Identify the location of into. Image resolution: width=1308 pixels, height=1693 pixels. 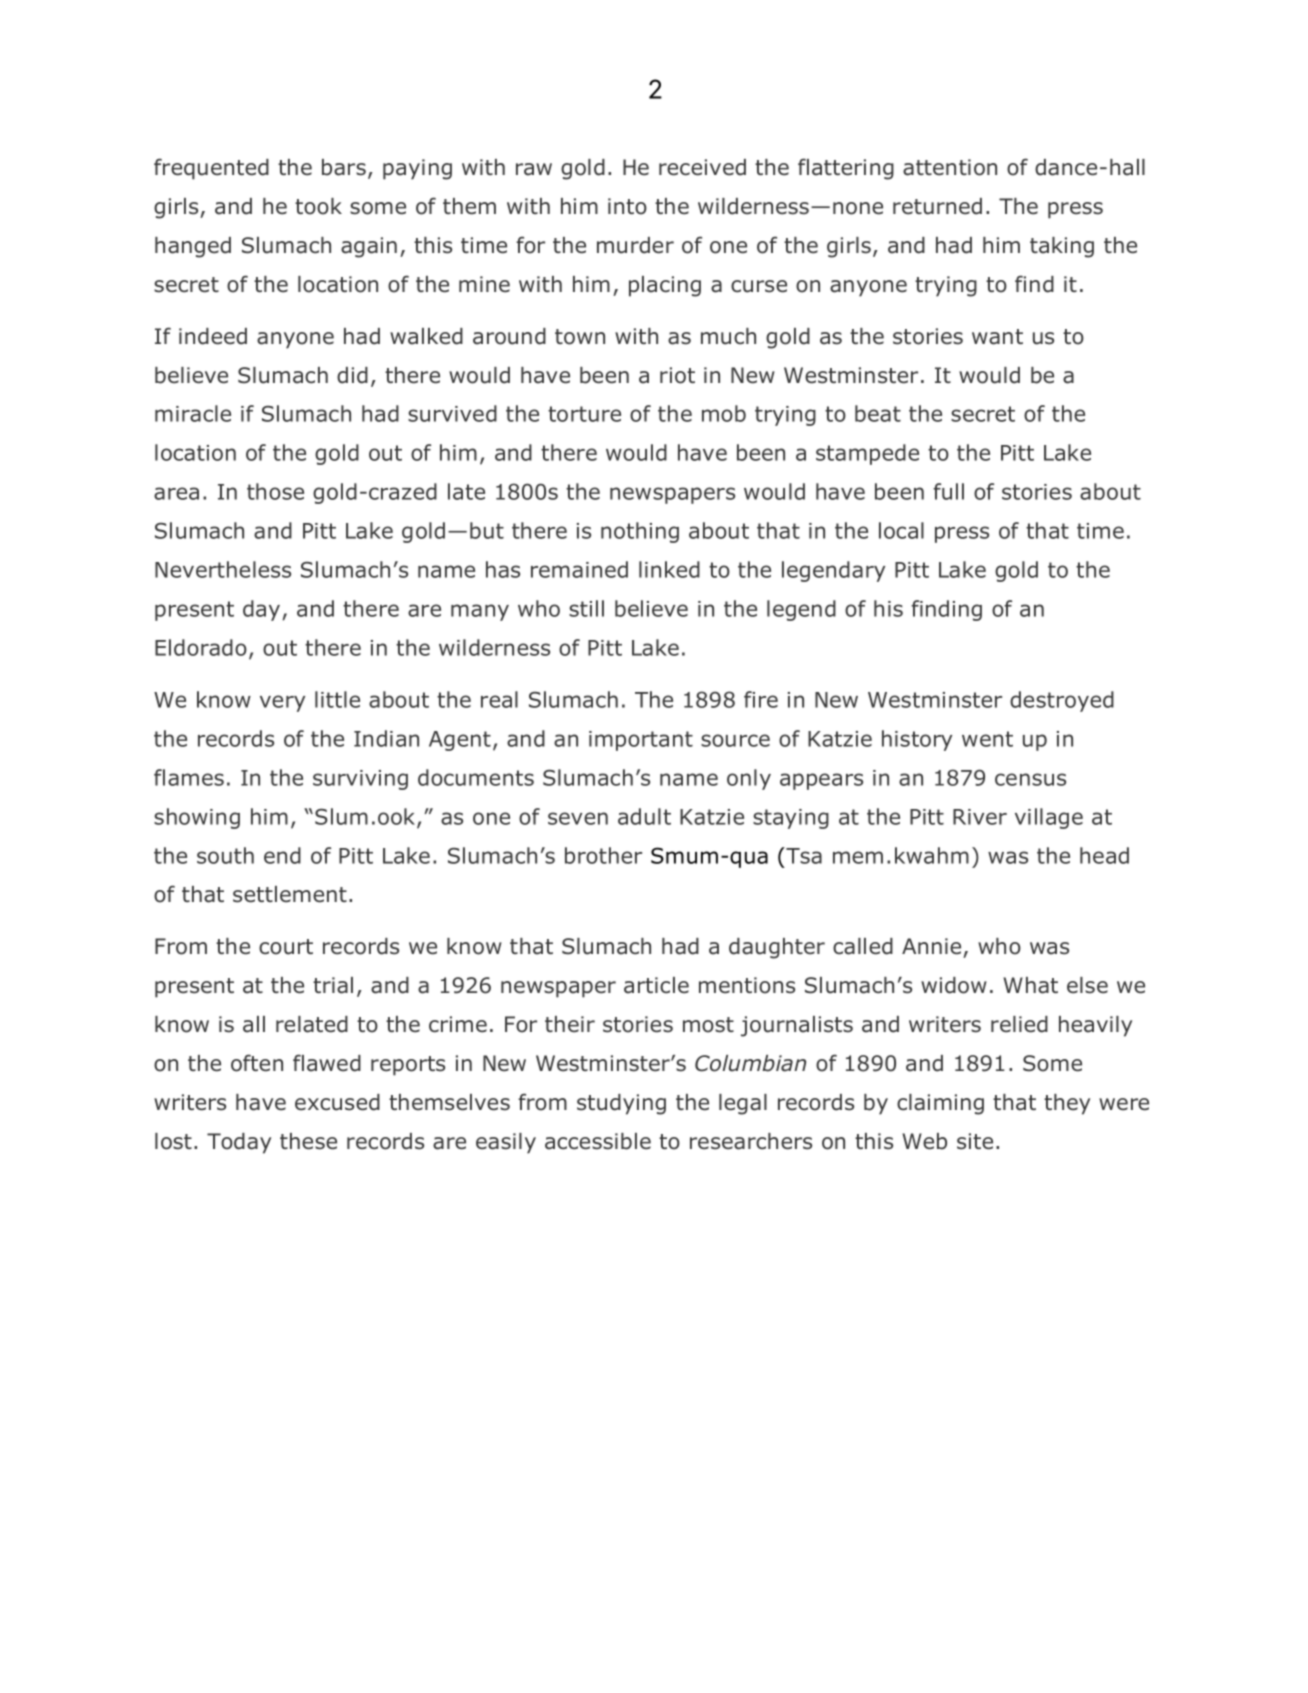
(627, 206).
